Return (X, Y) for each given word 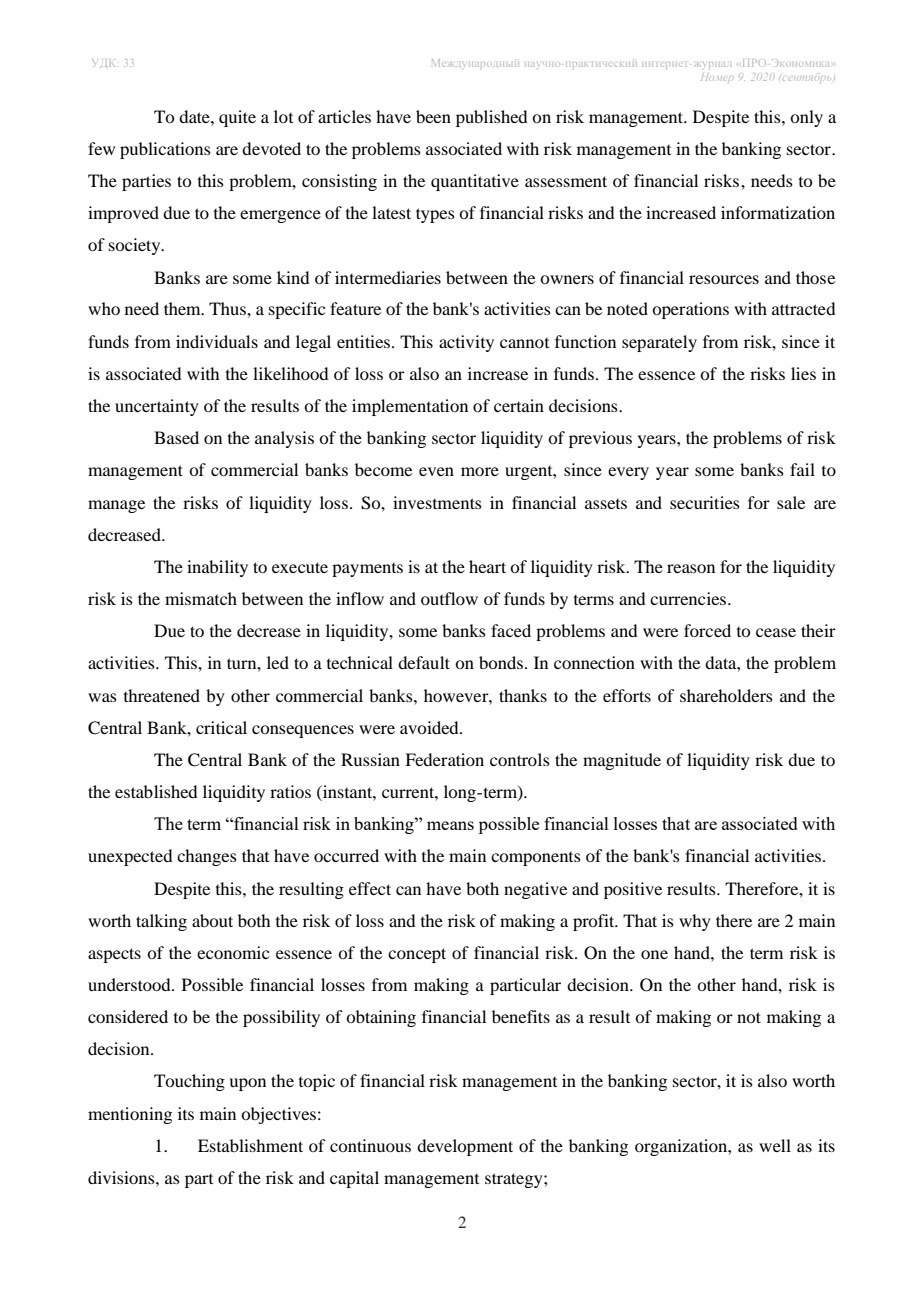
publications (165, 150)
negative (535, 890)
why (695, 922)
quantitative (475, 182)
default (424, 662)
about (212, 920)
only (806, 118)
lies (803, 373)
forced (707, 630)
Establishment (250, 1145)
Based (176, 437)
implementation (410, 407)
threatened (162, 695)
